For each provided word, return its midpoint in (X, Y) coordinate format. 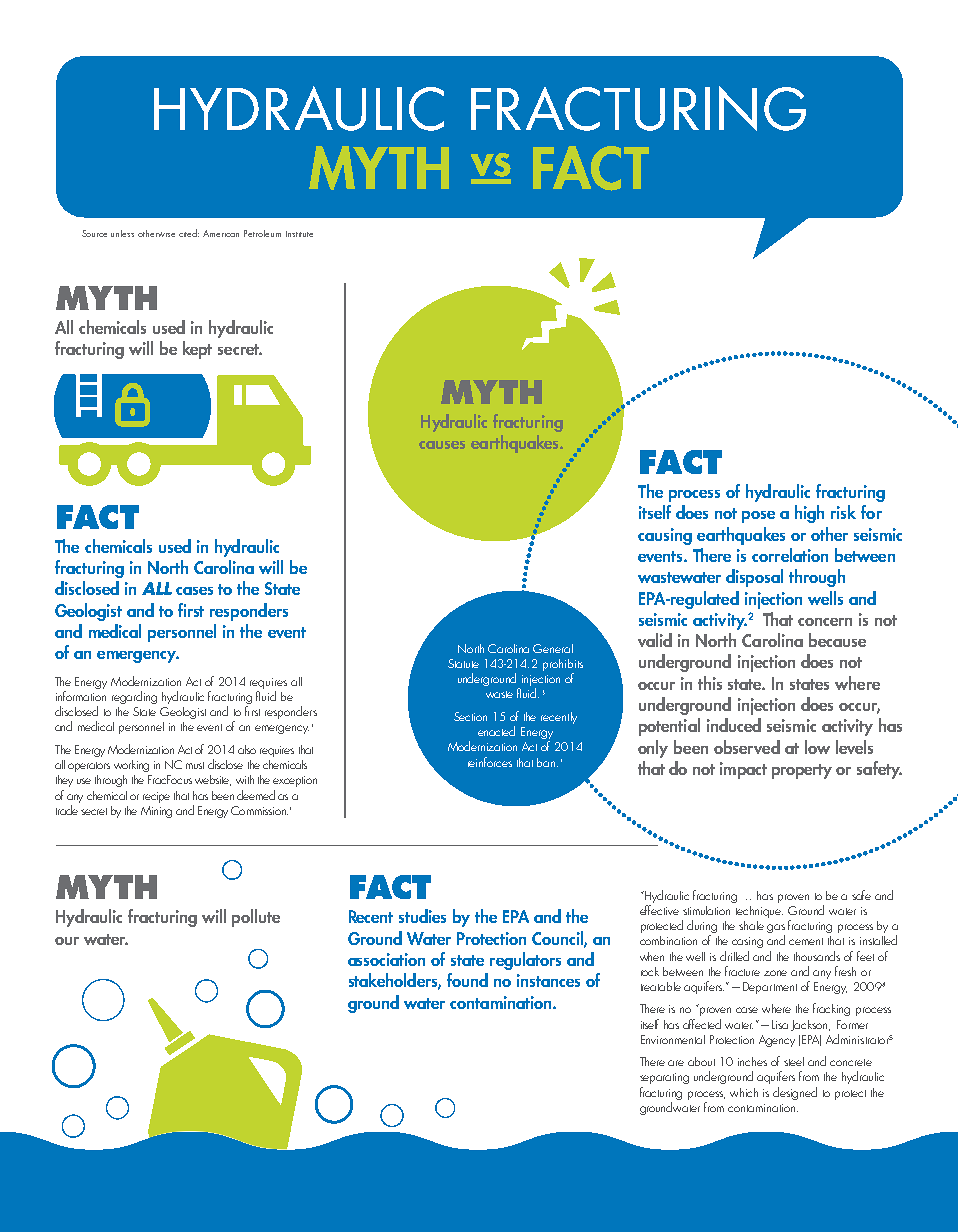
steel (794, 1061)
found (467, 980)
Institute (299, 234)
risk (843, 512)
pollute (256, 918)
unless (122, 233)
